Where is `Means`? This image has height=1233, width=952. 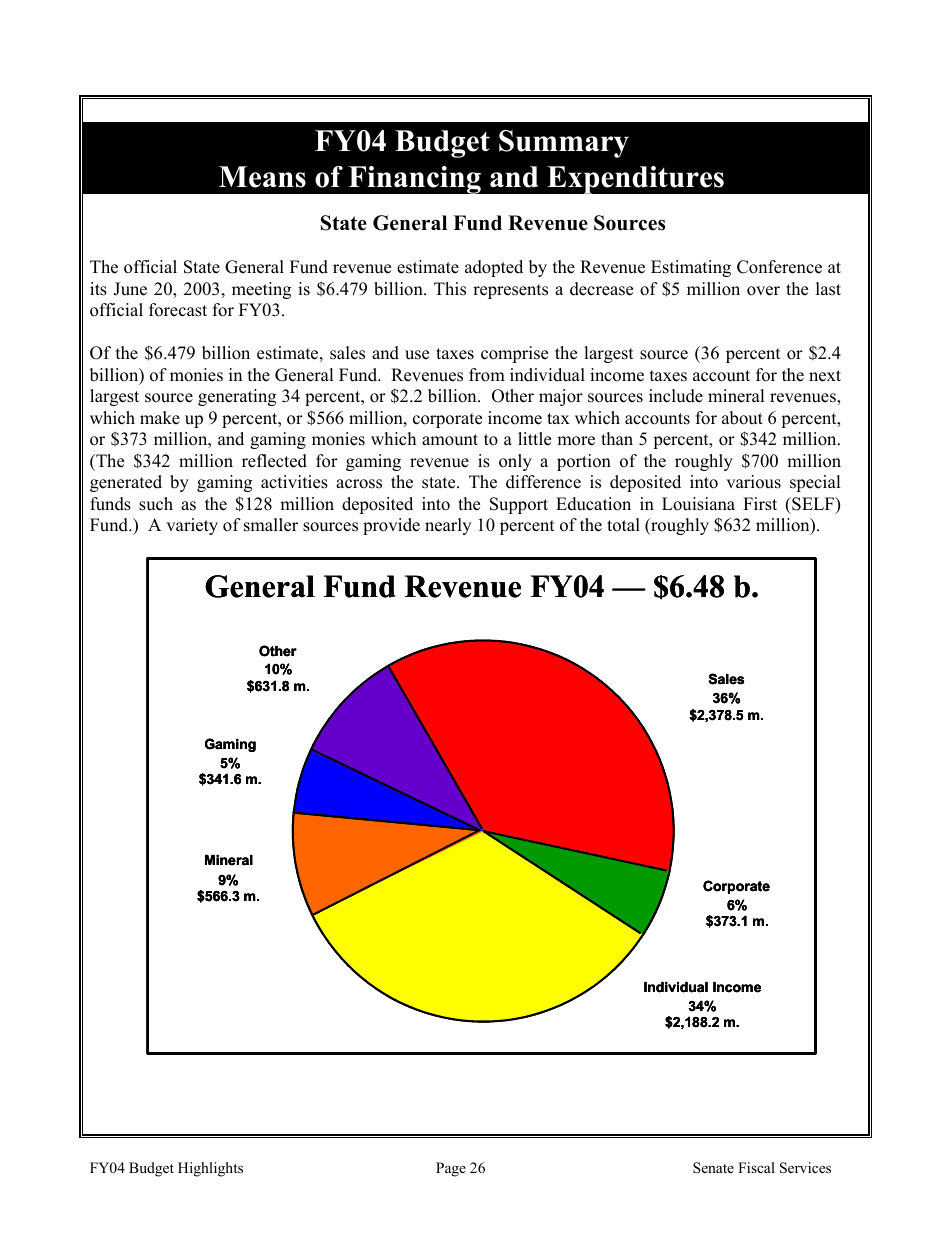 Means is located at coordinates (262, 177).
